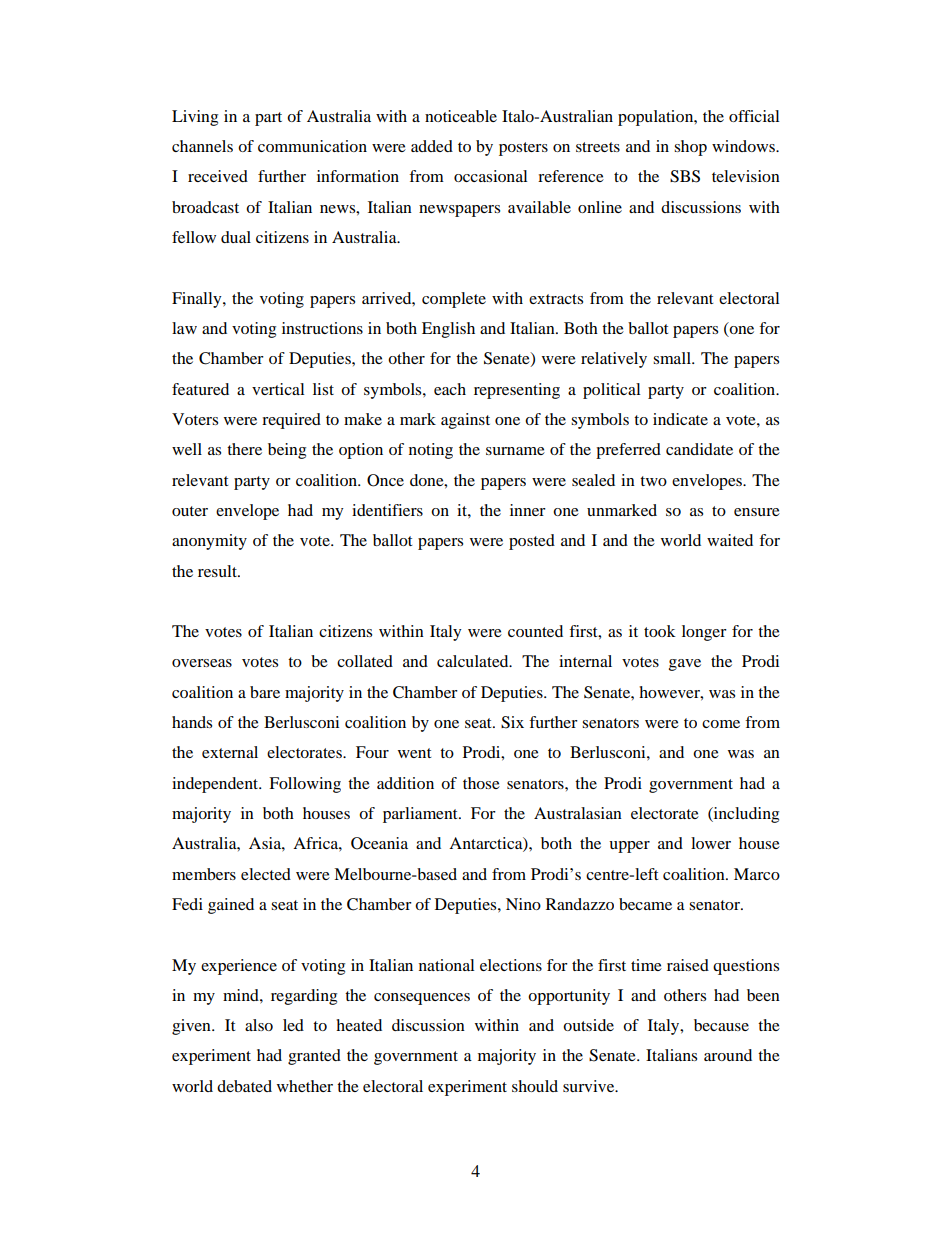  I want to click on counted, so click(535, 631).
